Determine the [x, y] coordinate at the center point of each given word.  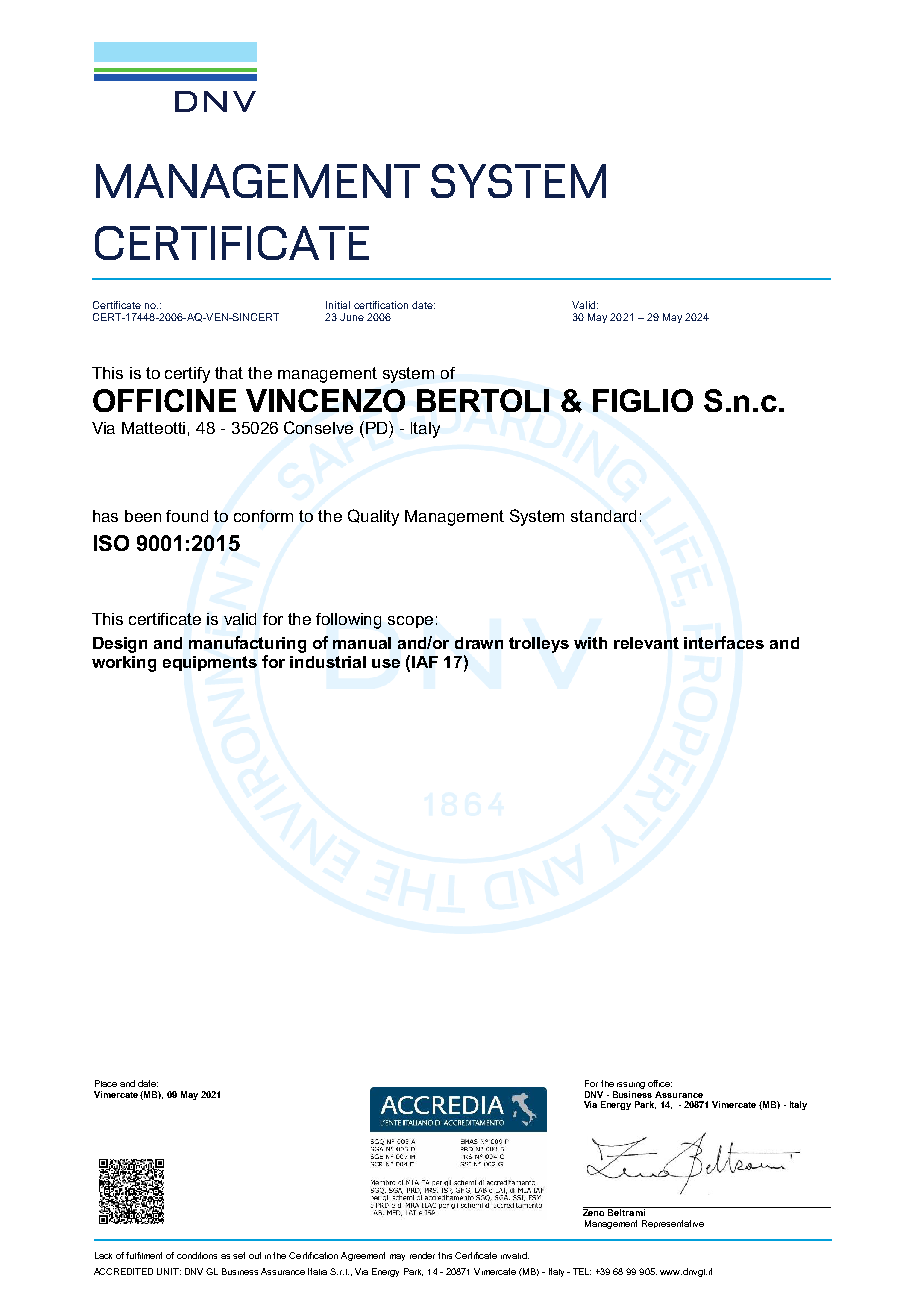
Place [106, 1083]
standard [603, 516]
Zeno [595, 1211]
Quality [373, 517]
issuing [631, 1085]
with [590, 643]
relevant [646, 643]
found [187, 516]
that [229, 373]
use [386, 663]
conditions [197, 1255]
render [422, 1255]
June [352, 317]
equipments [210, 663]
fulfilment [144, 1255]
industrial [328, 662]
